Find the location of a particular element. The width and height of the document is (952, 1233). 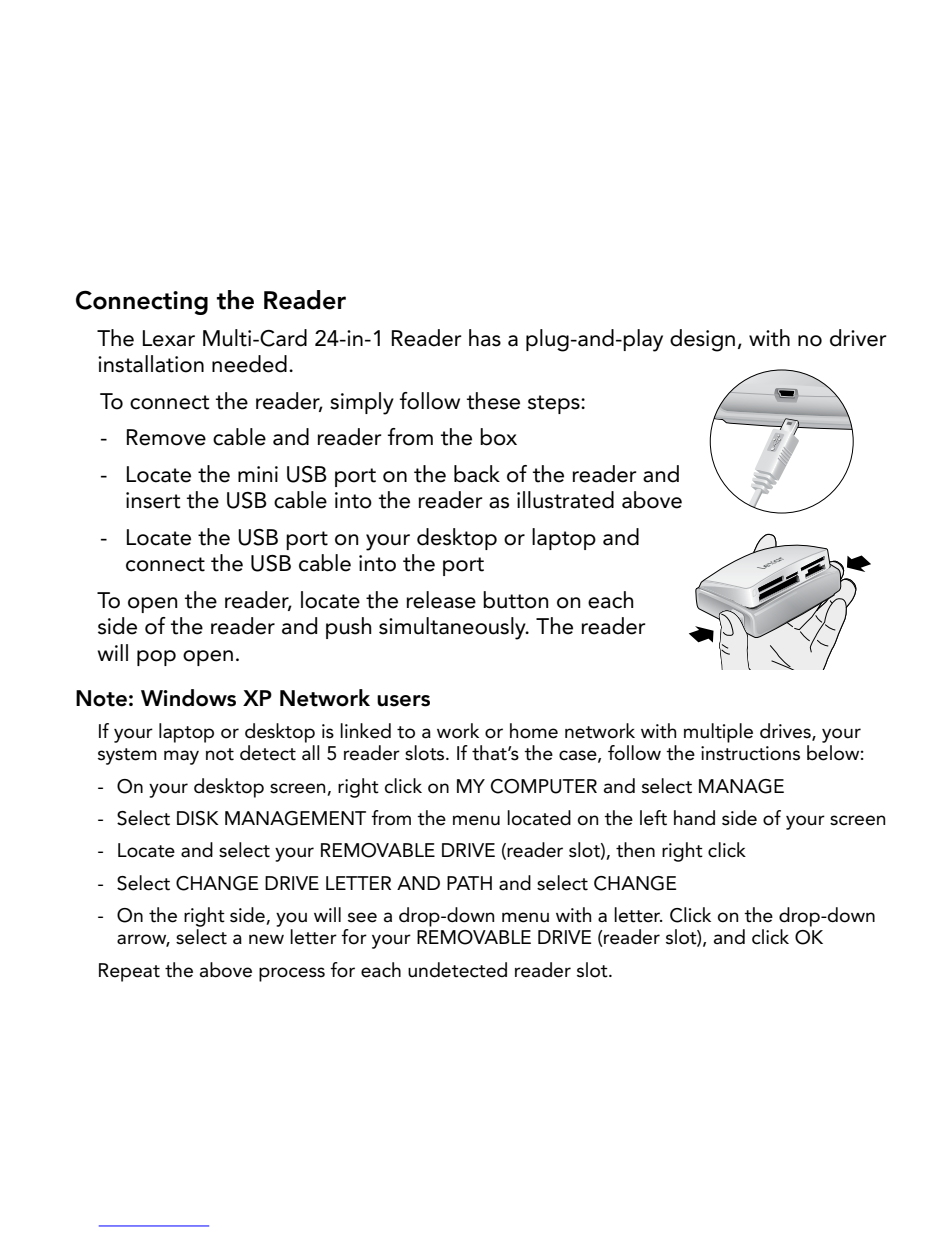

design is located at coordinates (702, 340).
